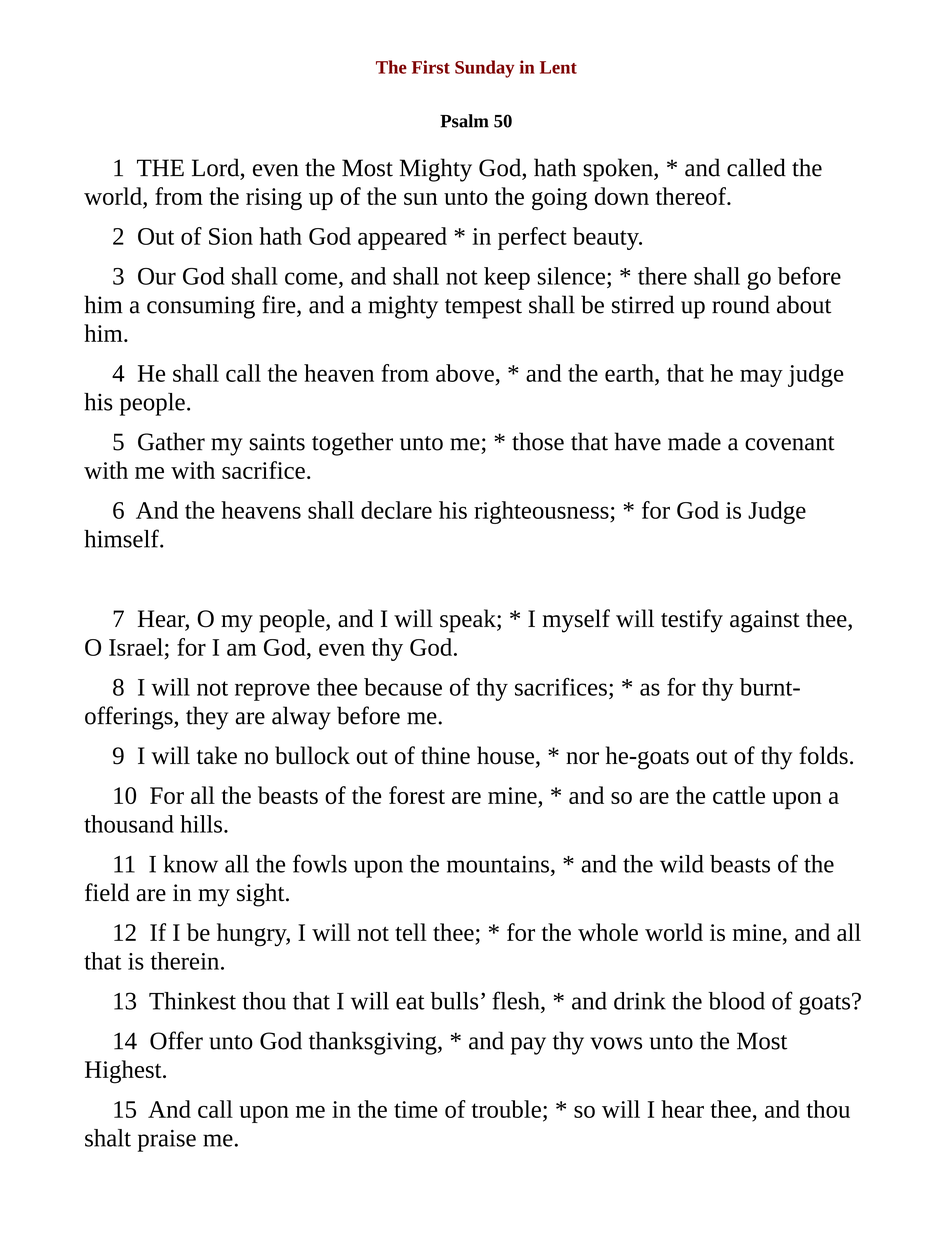 The height and width of the image is (1233, 952). What do you see at coordinates (190, 864) in the image?
I see `know` at bounding box center [190, 864].
